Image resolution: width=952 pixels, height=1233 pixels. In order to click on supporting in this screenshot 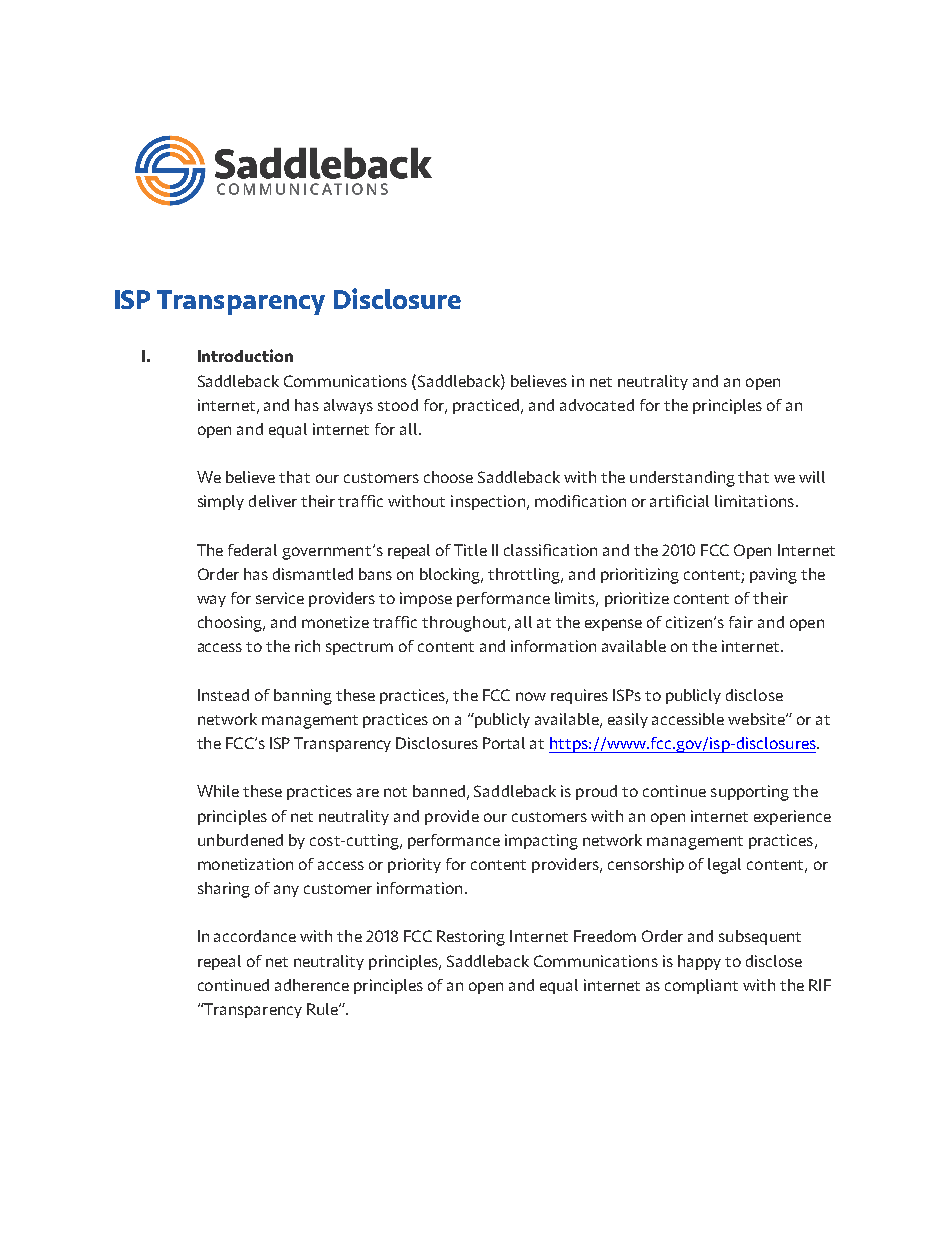, I will do `click(750, 793)`.
